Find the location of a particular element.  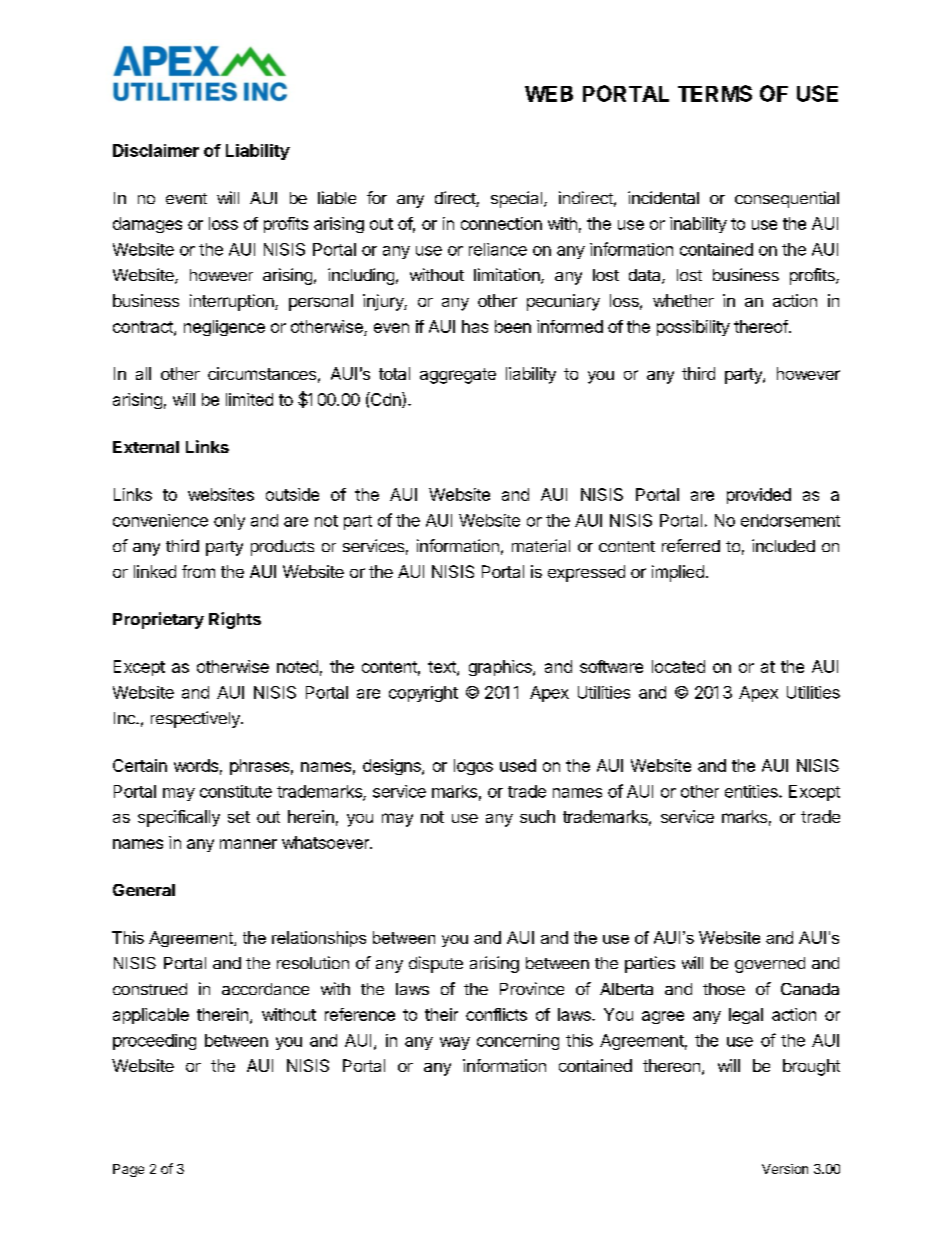

accordance is located at coordinates (265, 989).
